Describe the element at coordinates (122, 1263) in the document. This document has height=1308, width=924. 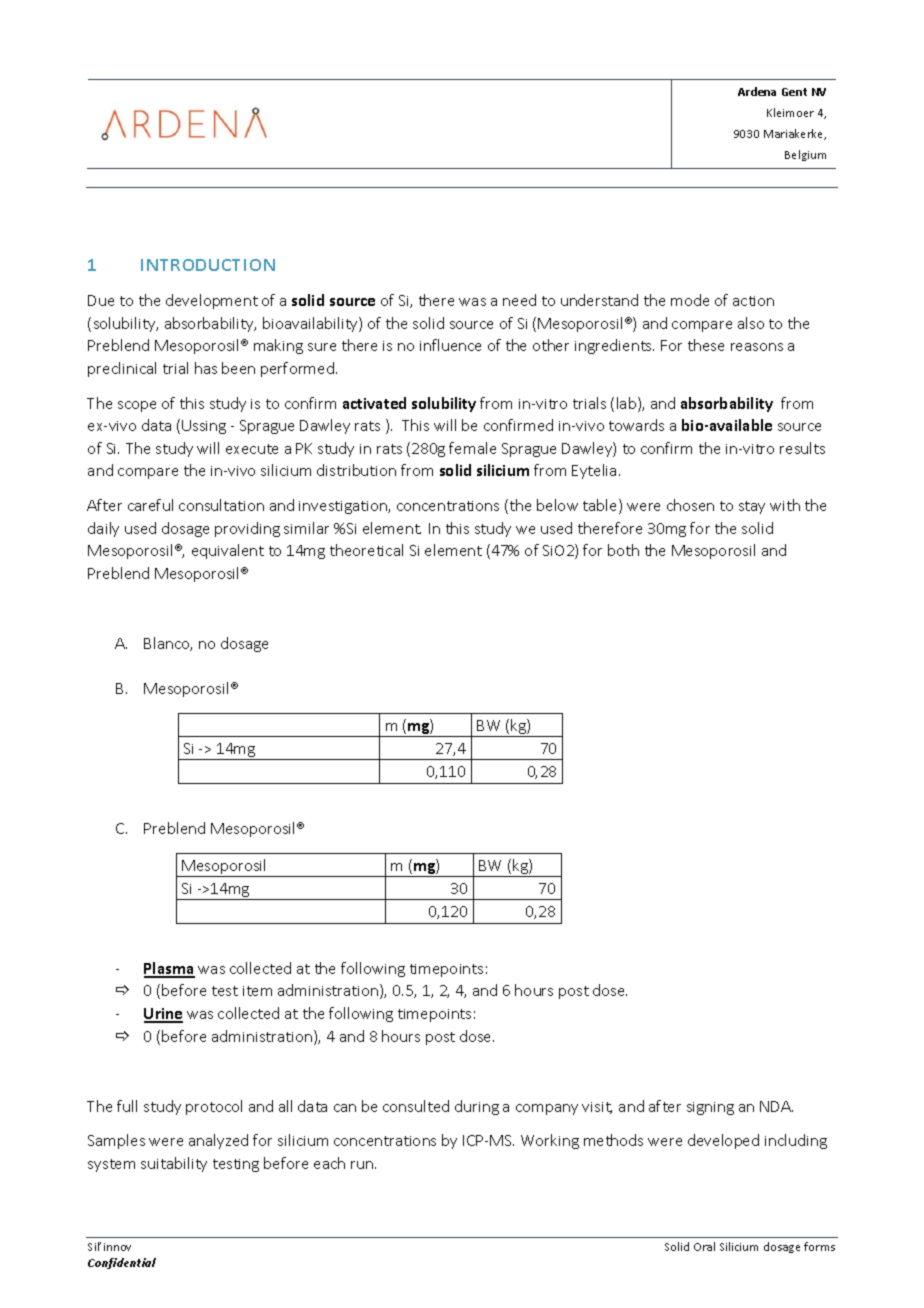
I see `Confidential` at that location.
